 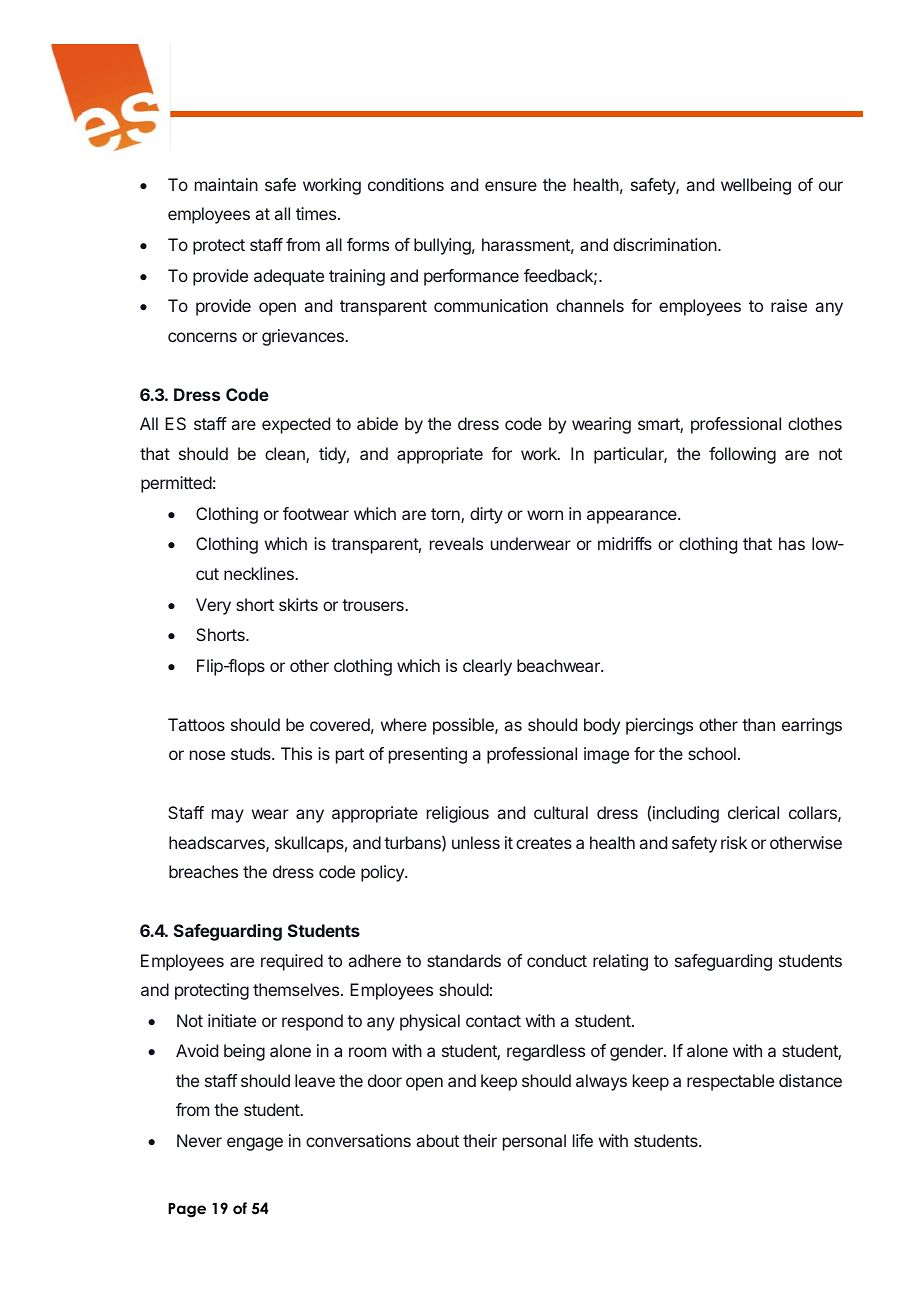 I want to click on risk, so click(x=734, y=842).
